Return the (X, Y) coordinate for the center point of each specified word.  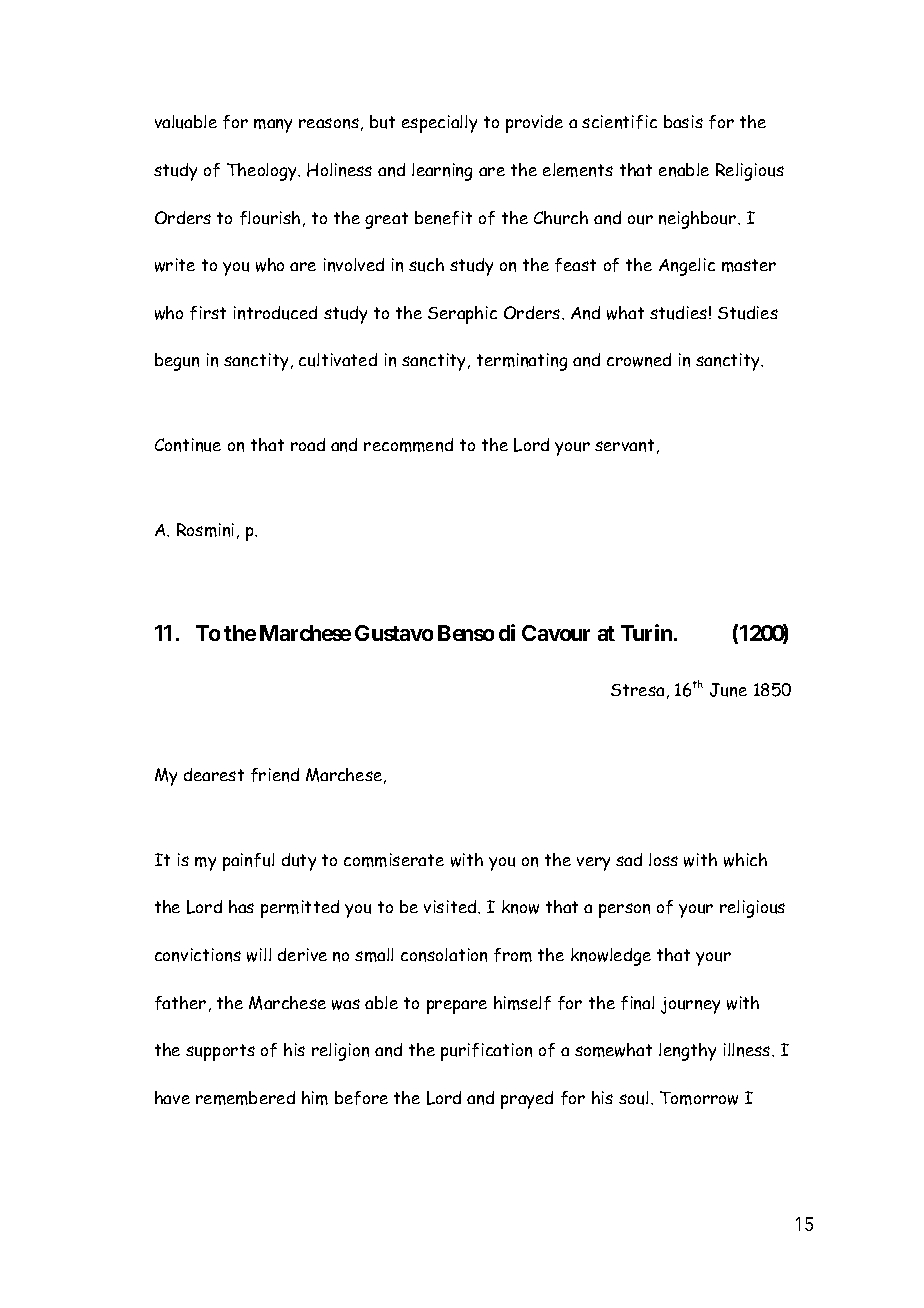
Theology (263, 172)
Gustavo (394, 633)
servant (624, 445)
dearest (214, 774)
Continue (188, 445)
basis (683, 121)
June (728, 690)
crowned (639, 360)
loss (663, 859)
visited (451, 906)
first (208, 313)
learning (442, 172)
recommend (408, 445)
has (241, 906)
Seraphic (462, 315)
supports (220, 1052)
